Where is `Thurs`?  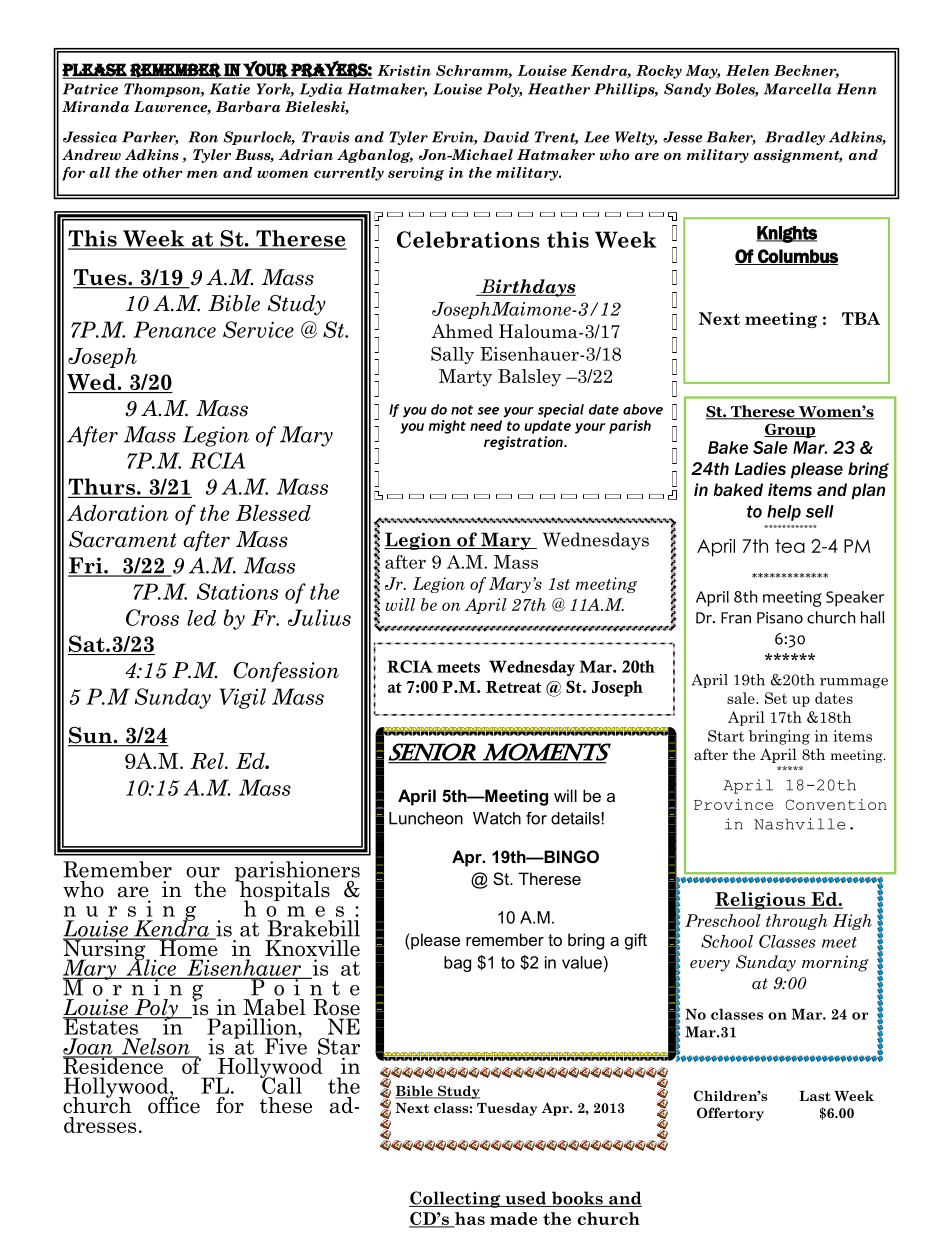 Thurs is located at coordinates (101, 486).
